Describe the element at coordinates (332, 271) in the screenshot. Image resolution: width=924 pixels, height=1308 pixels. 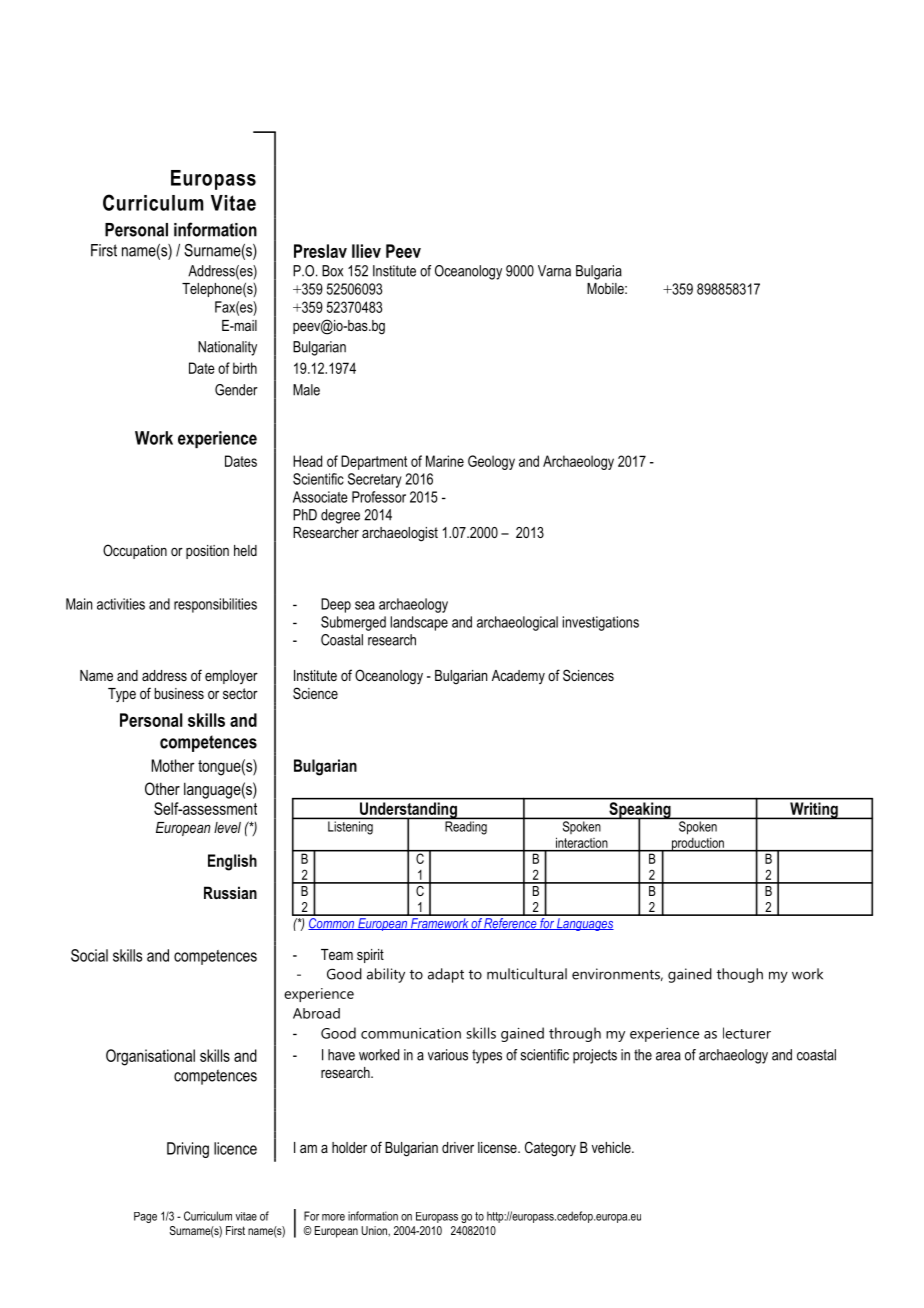
I see `Box` at that location.
